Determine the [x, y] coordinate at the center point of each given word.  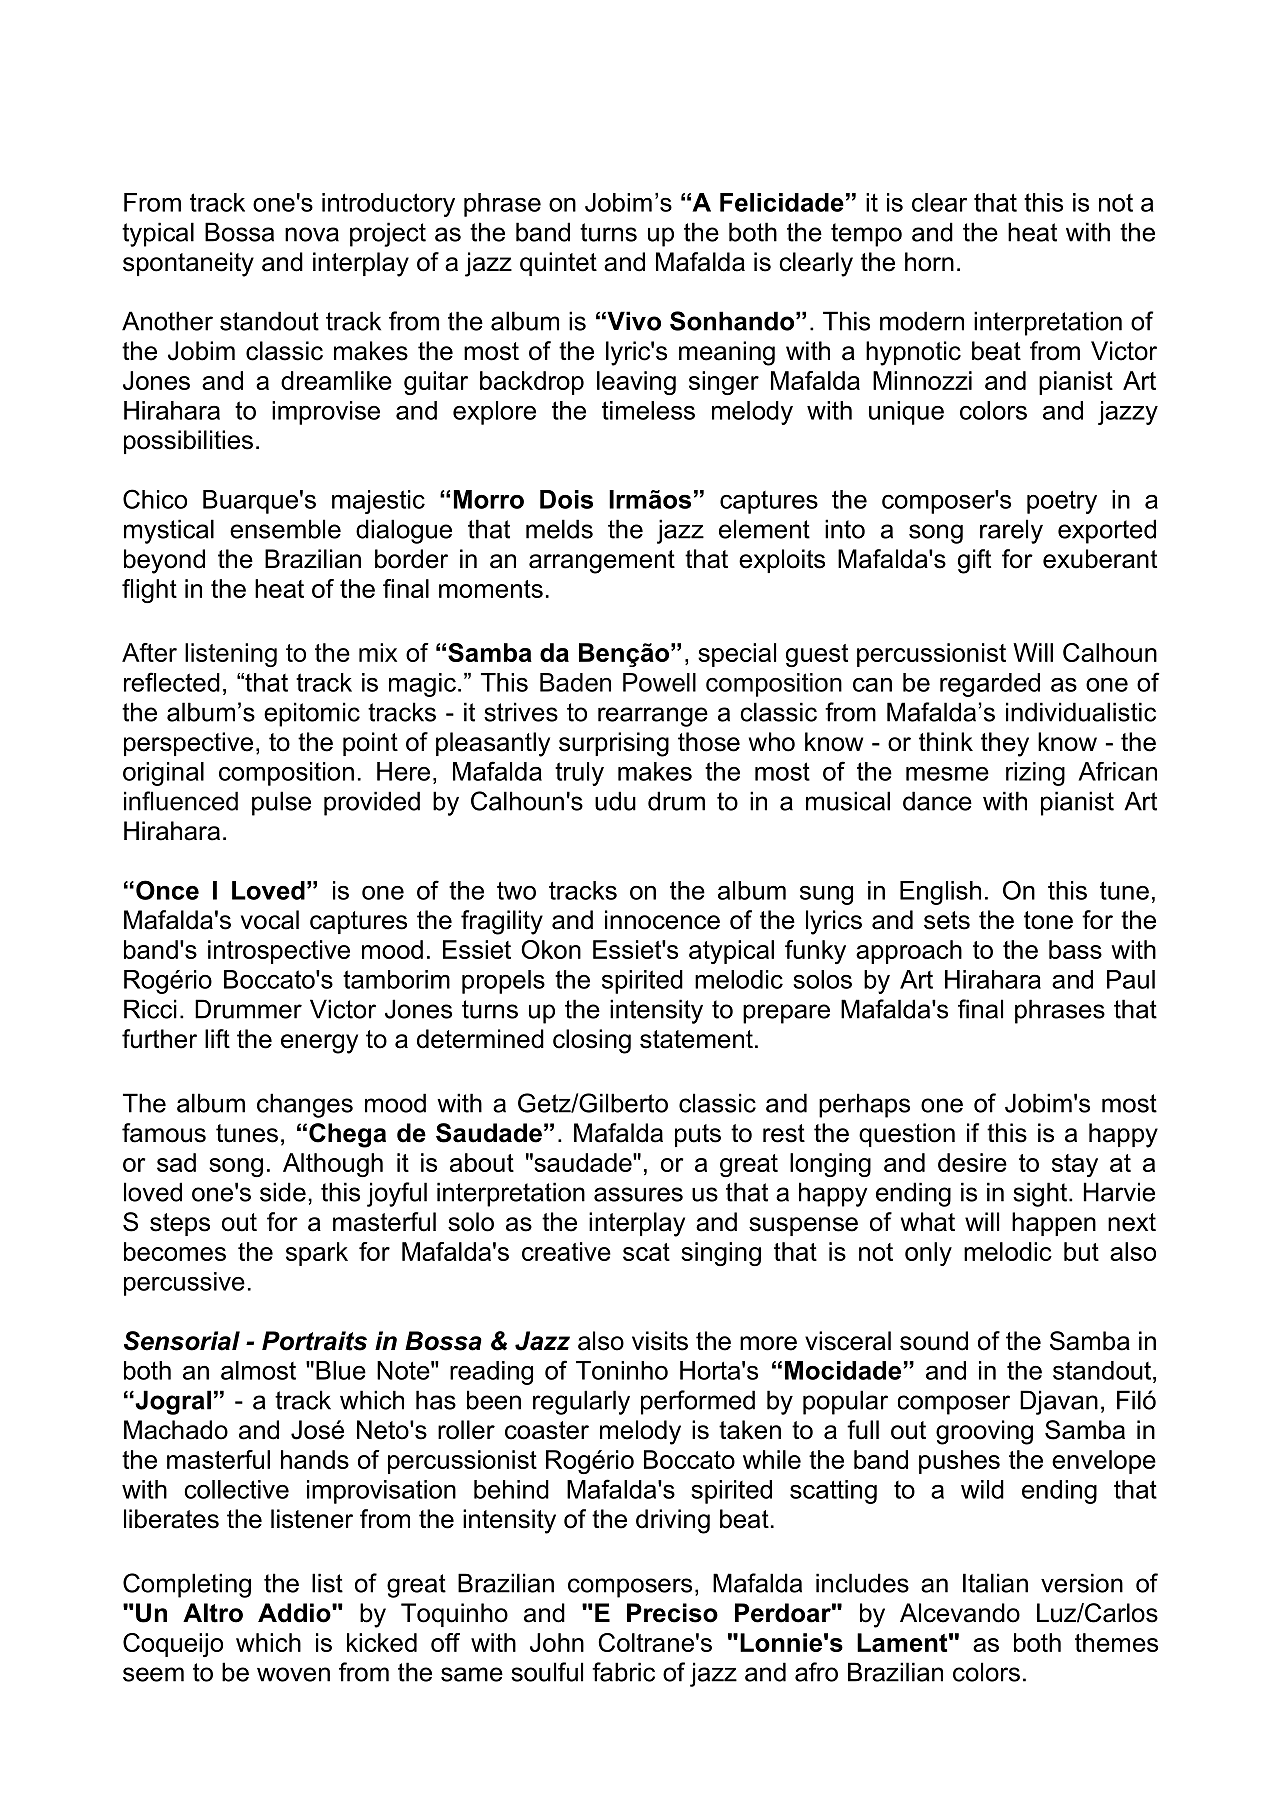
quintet [558, 264]
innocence [662, 920]
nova [312, 234]
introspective [279, 952]
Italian [995, 1583]
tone [1048, 920]
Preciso [672, 1613]
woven [293, 1674]
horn [929, 262]
